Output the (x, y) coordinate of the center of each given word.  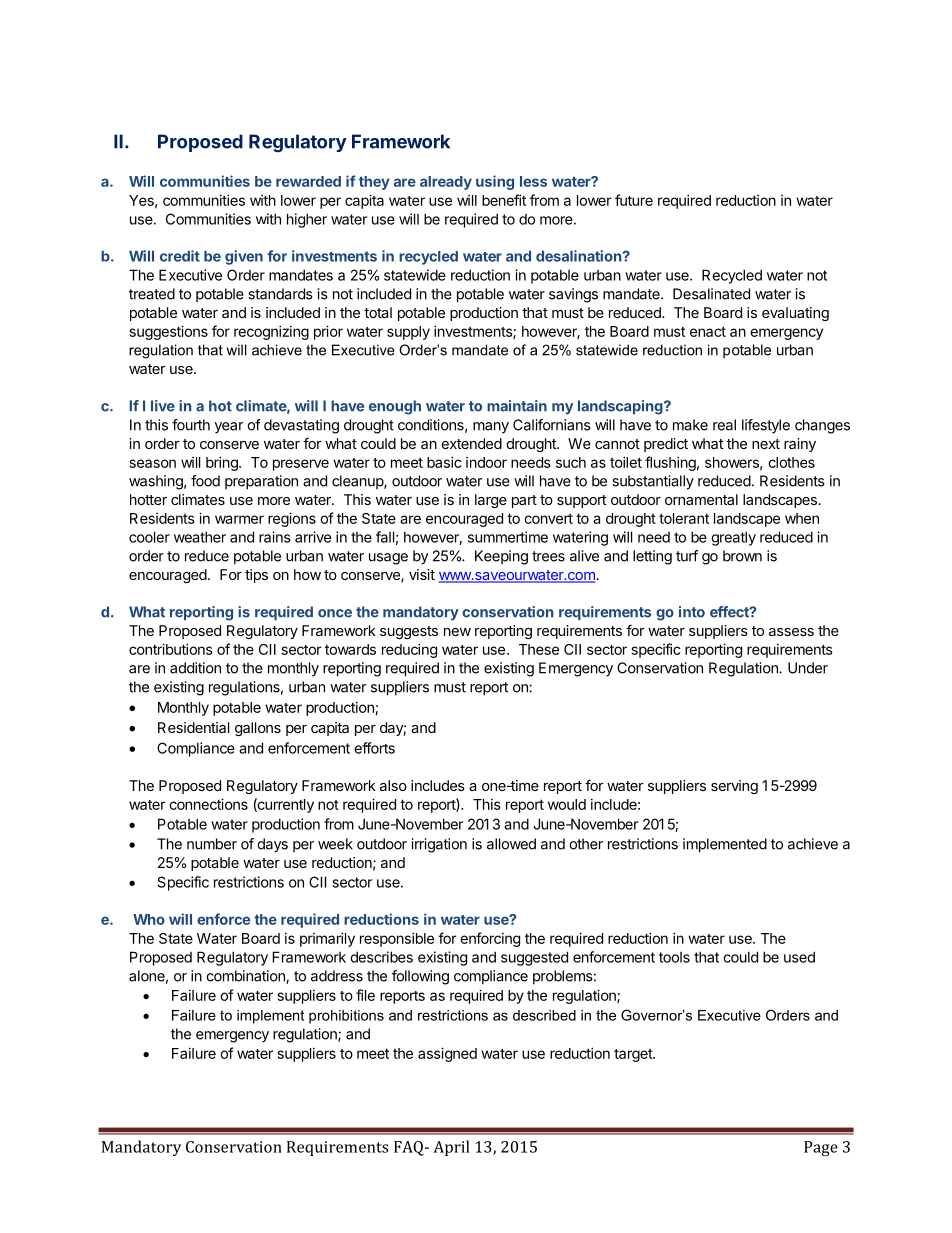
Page (821, 1148)
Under (808, 668)
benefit (504, 200)
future (634, 200)
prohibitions (346, 1017)
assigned (447, 1054)
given (244, 257)
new (457, 632)
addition (195, 668)
